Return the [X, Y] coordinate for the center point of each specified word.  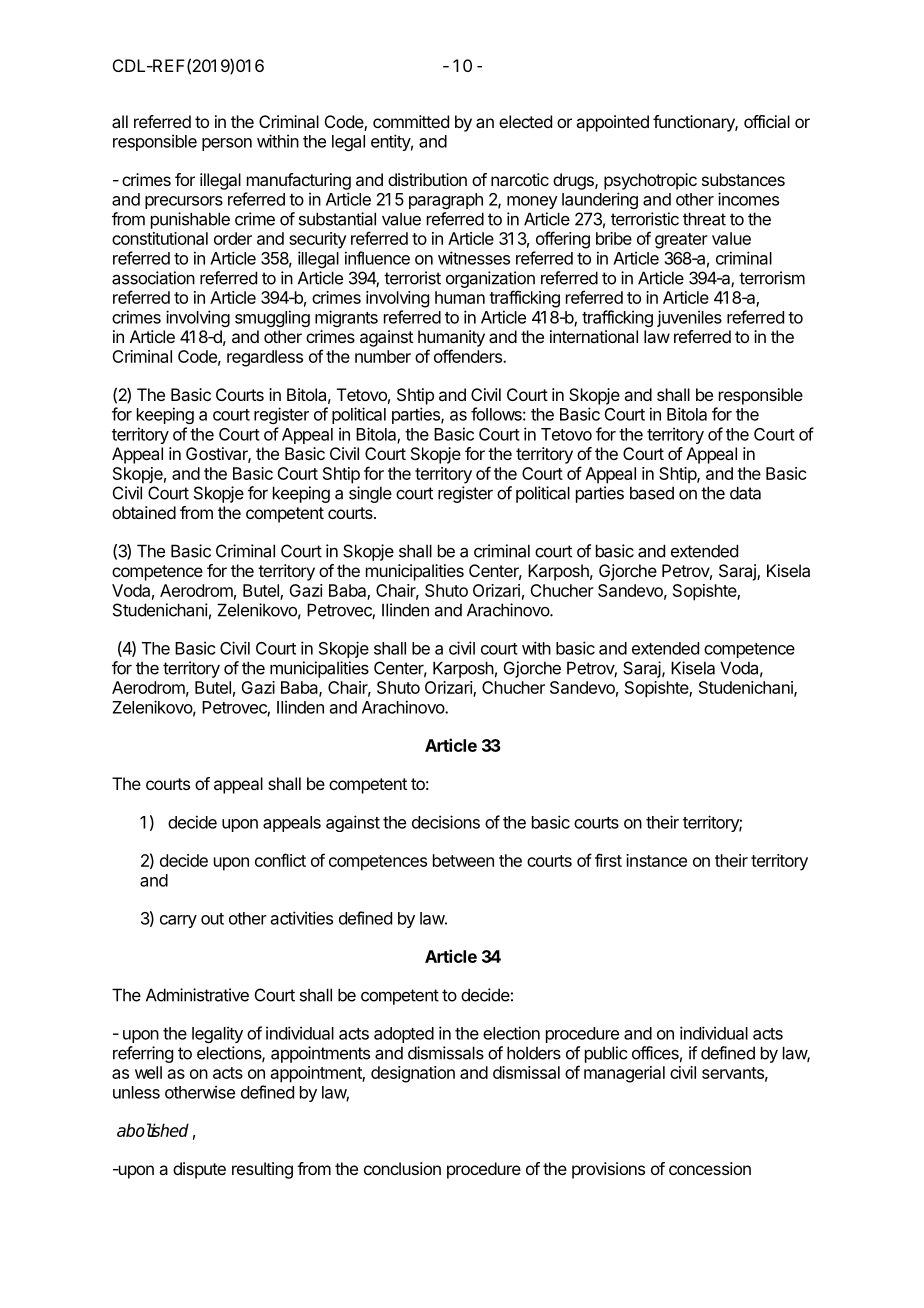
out [212, 919]
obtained [144, 512]
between [463, 860]
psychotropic [650, 181]
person [227, 144]
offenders [469, 356]
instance [656, 860]
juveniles [689, 318]
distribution [427, 179]
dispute [199, 1170]
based [652, 493]
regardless [265, 358]
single [370, 494]
